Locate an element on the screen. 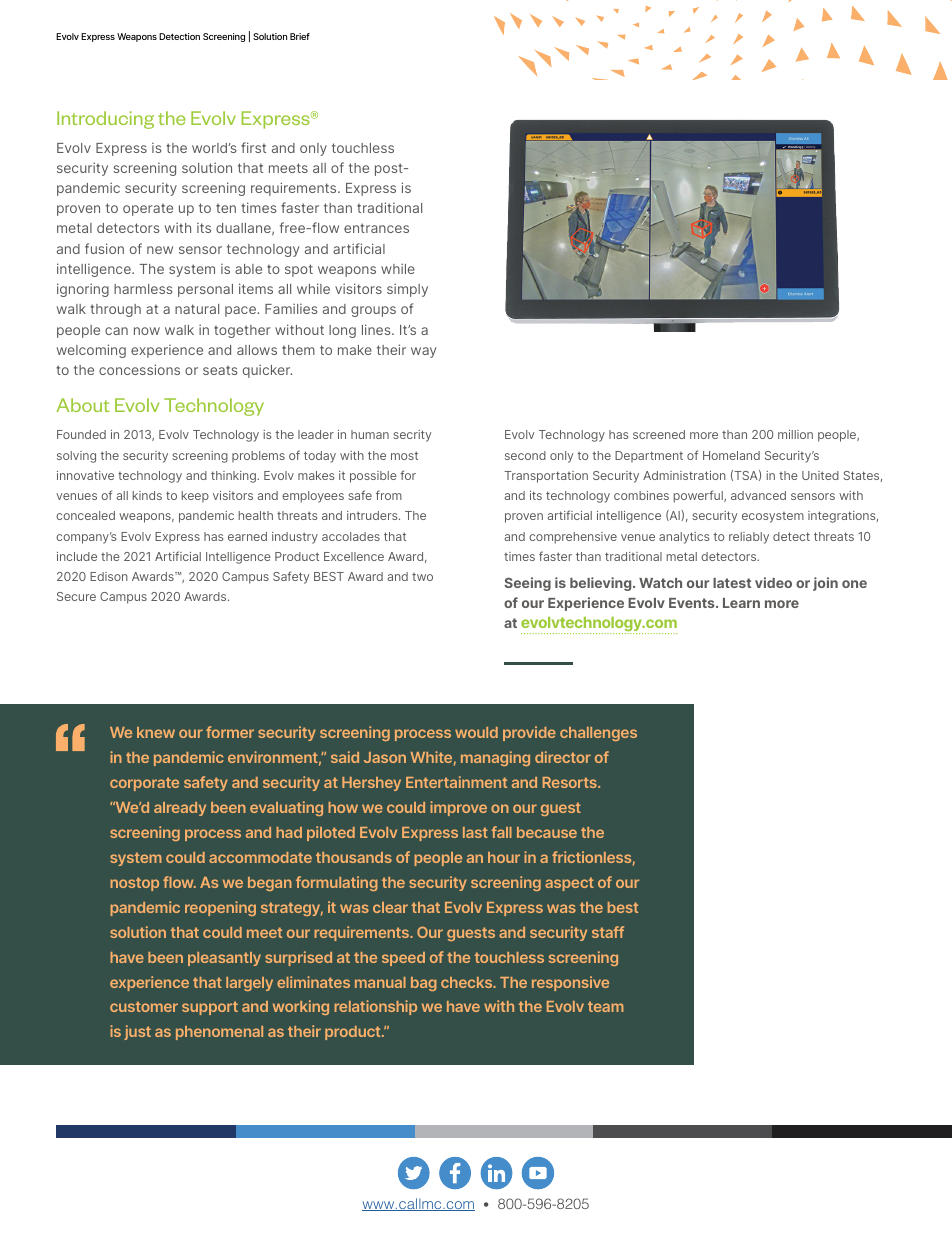 The image size is (952, 1233). corporate is located at coordinates (144, 784).
